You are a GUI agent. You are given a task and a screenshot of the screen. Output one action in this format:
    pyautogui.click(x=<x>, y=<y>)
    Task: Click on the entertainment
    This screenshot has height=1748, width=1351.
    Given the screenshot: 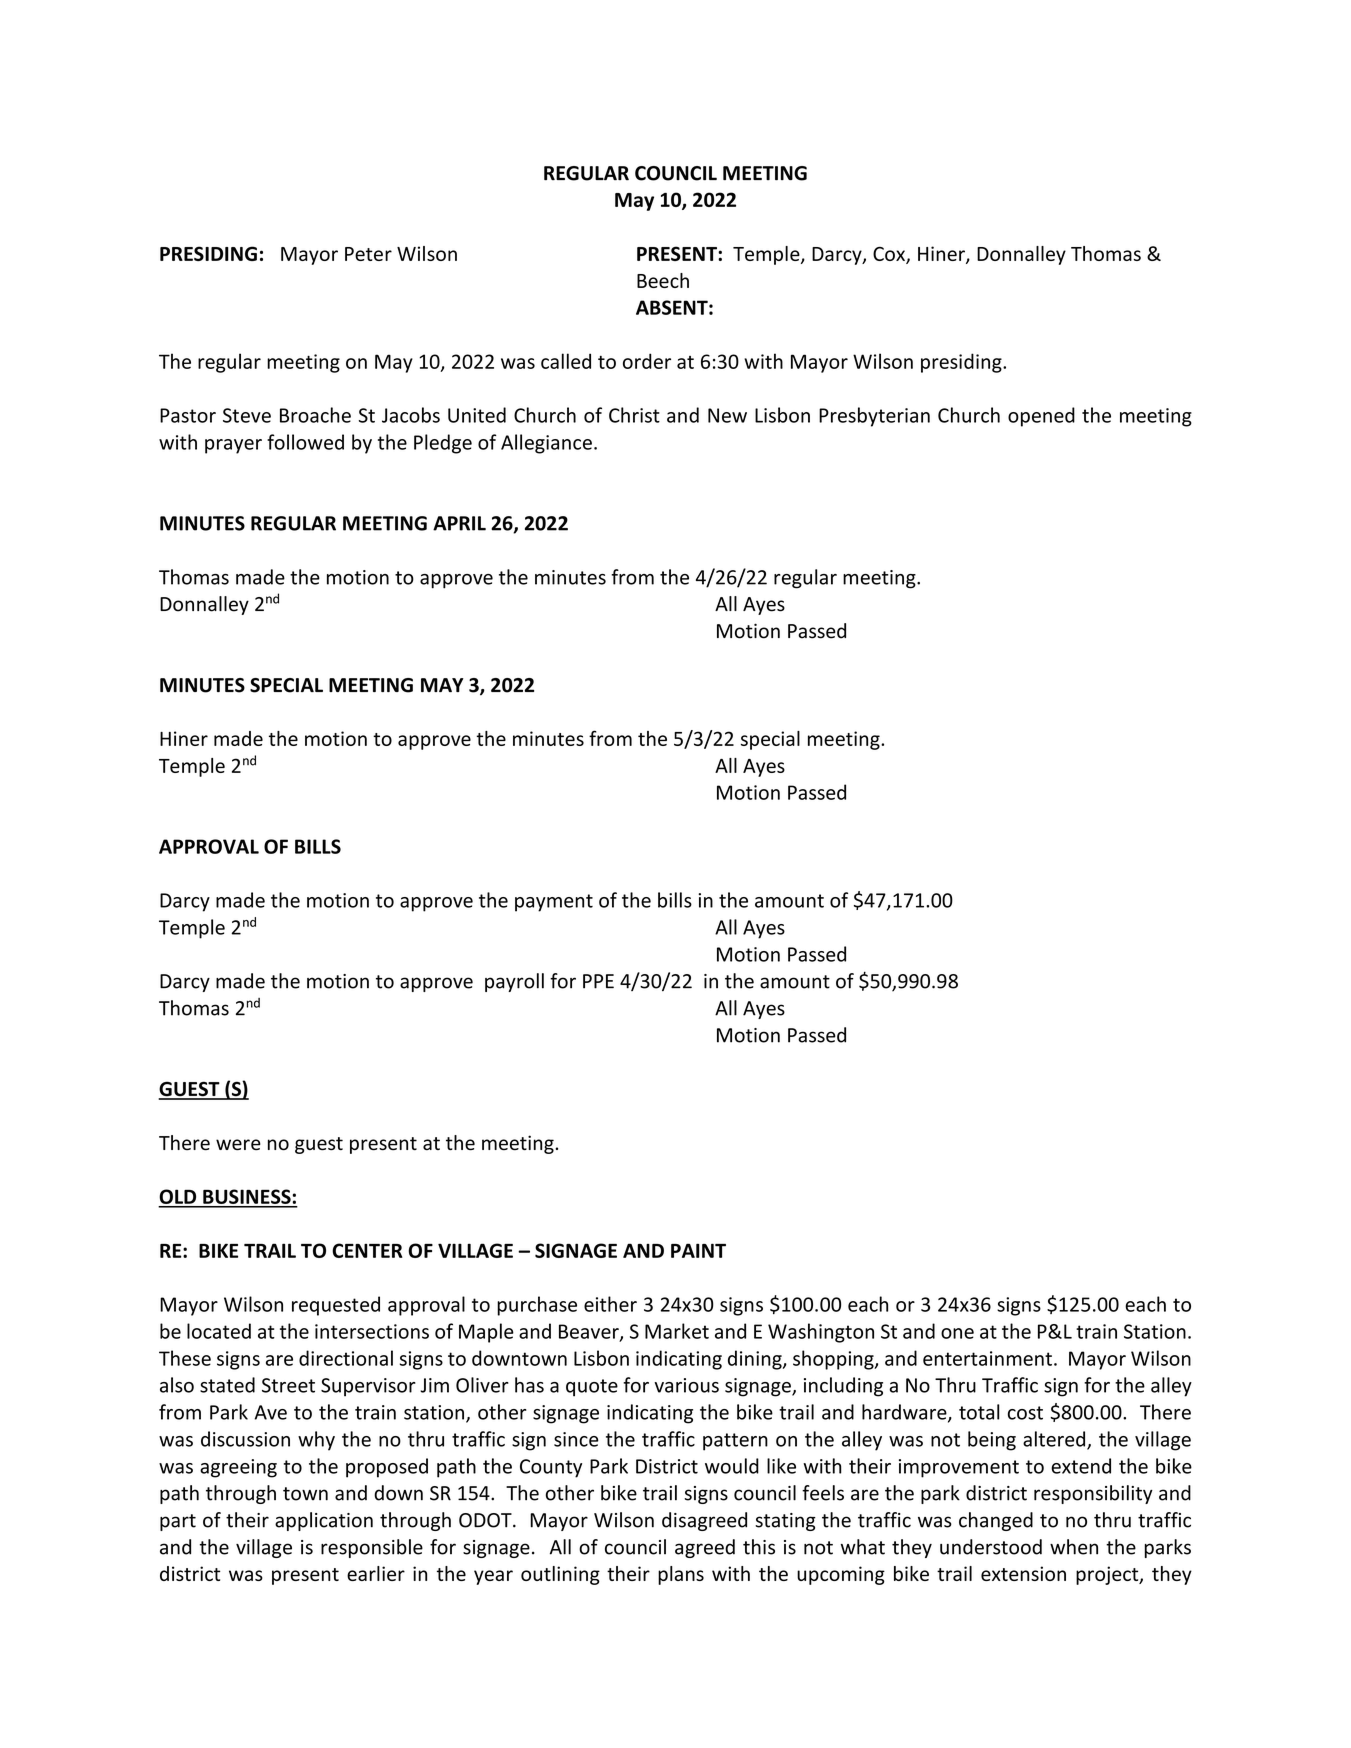 What is the action you would take?
    pyautogui.click(x=987, y=1358)
